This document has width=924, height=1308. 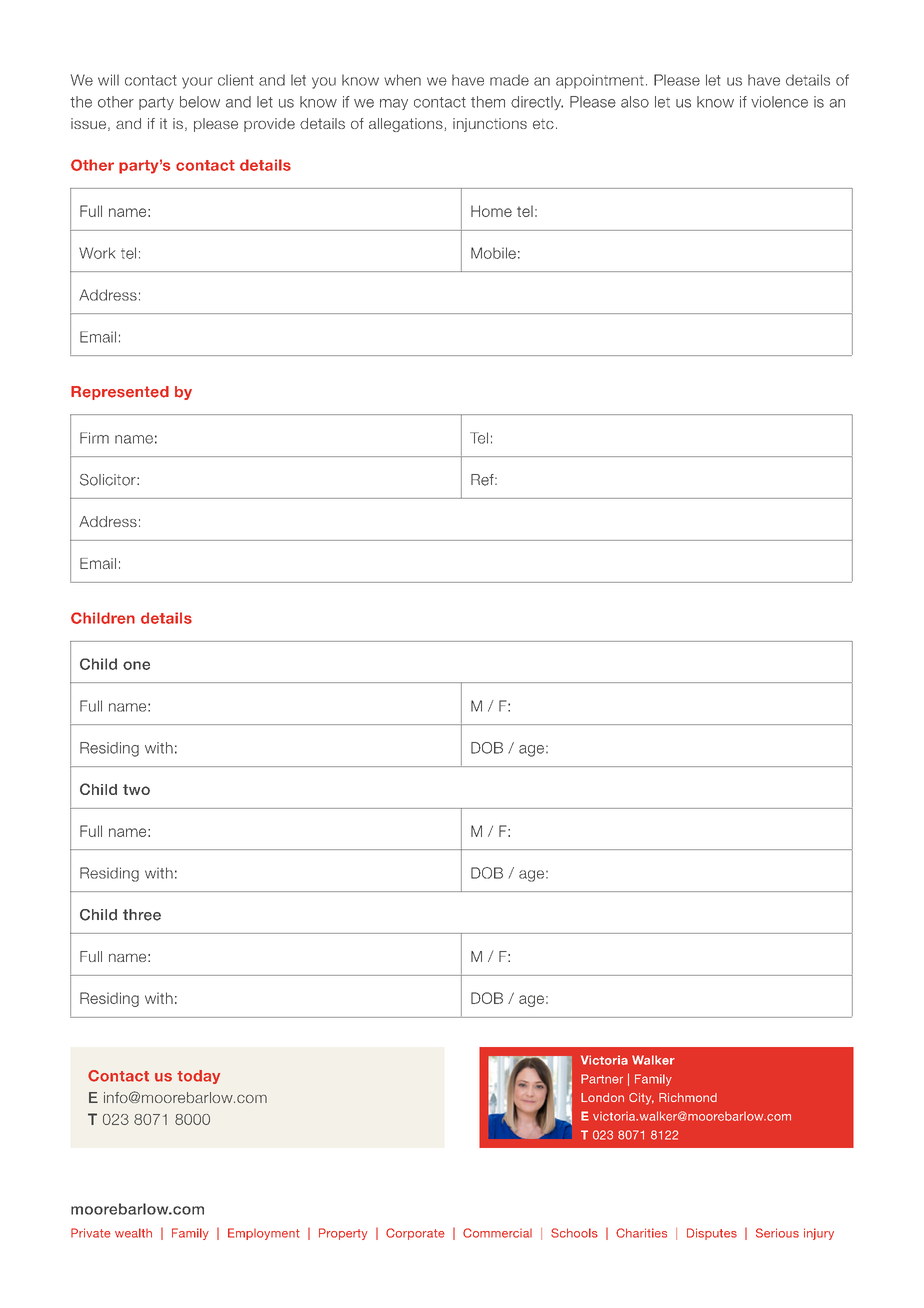 What do you see at coordinates (136, 789) in the document?
I see `two` at bounding box center [136, 789].
